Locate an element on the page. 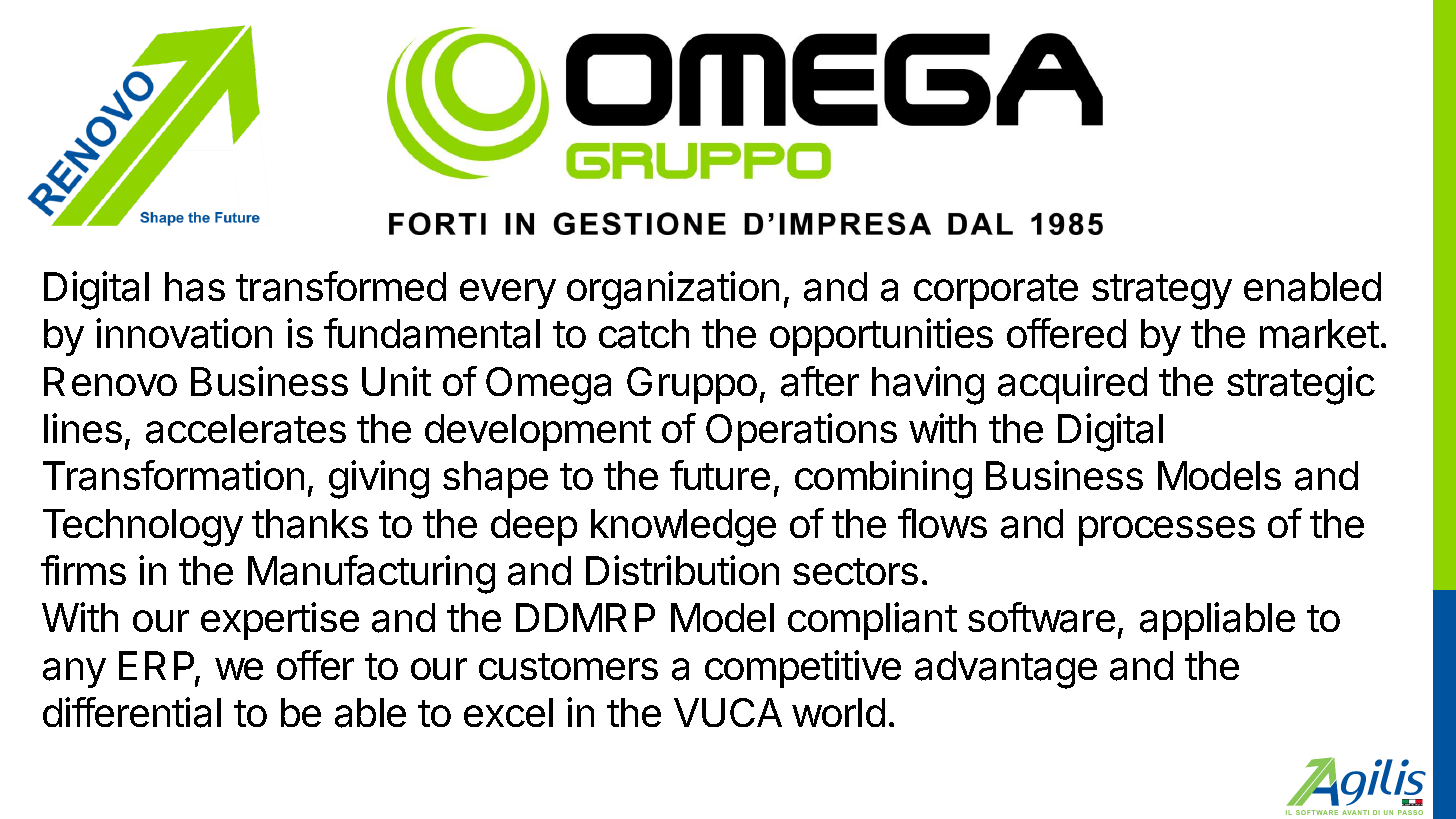  processes is located at coordinates (1167, 531).
